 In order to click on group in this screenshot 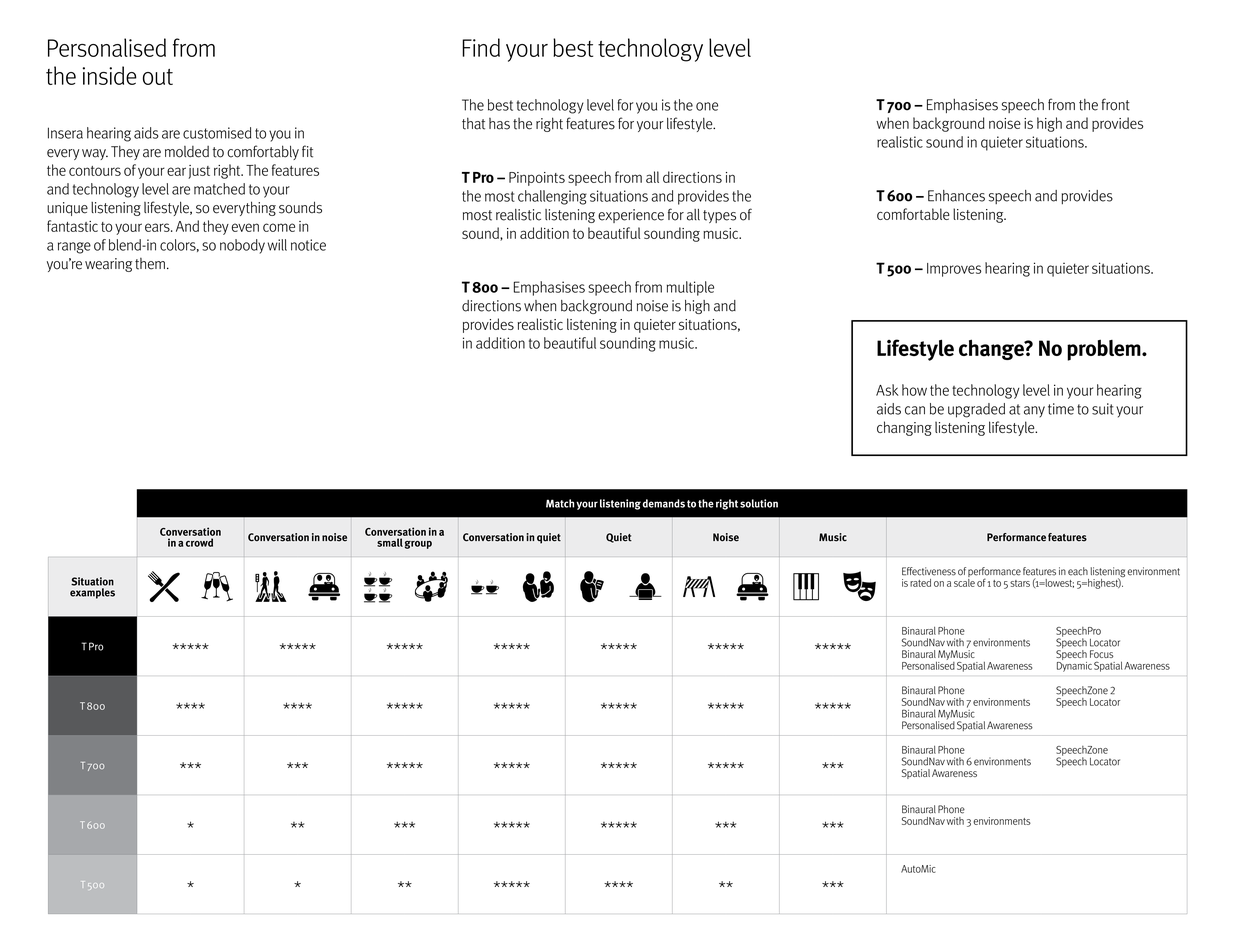, I will do `click(418, 545)`.
